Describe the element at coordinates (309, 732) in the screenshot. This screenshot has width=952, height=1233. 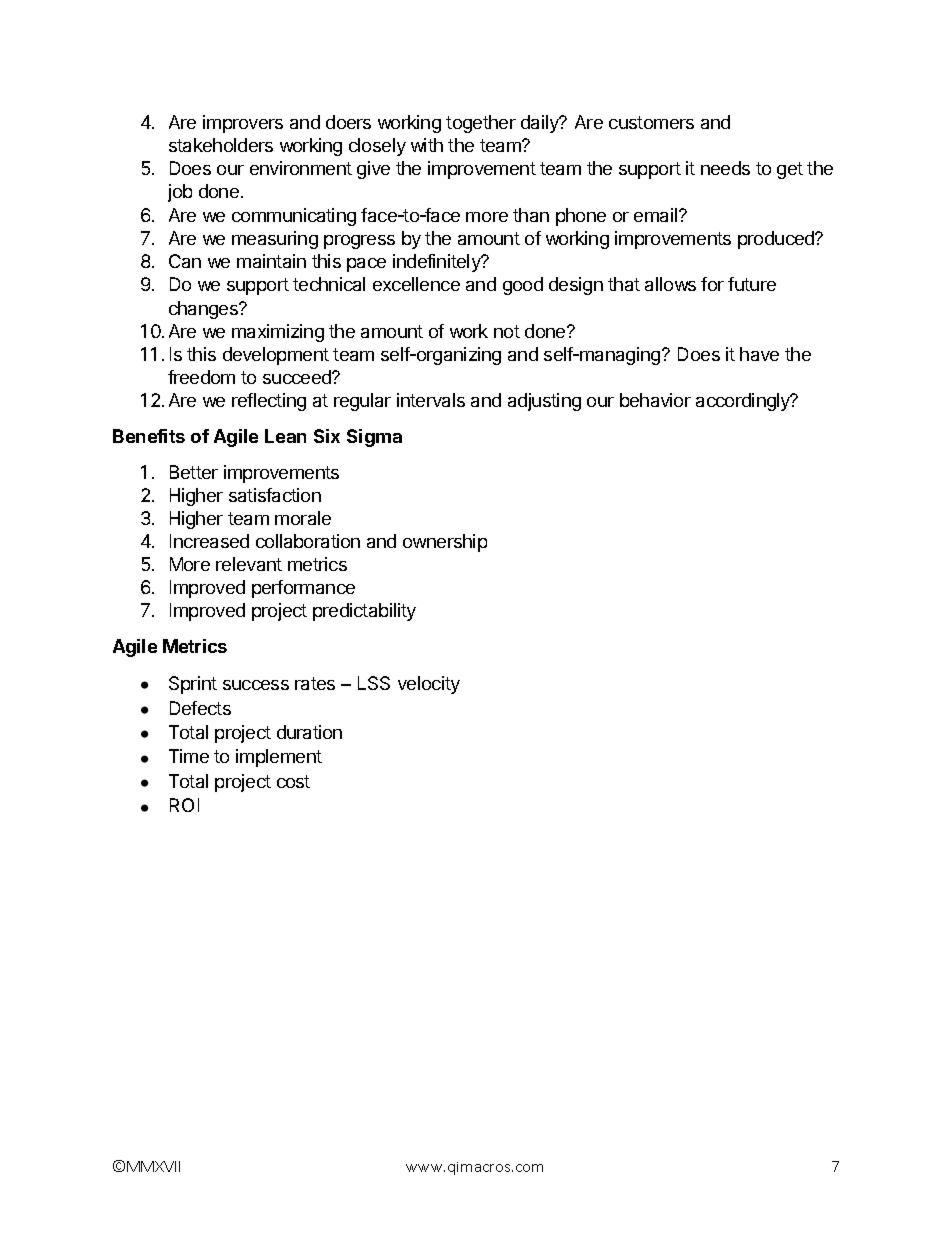
I see `duration` at that location.
